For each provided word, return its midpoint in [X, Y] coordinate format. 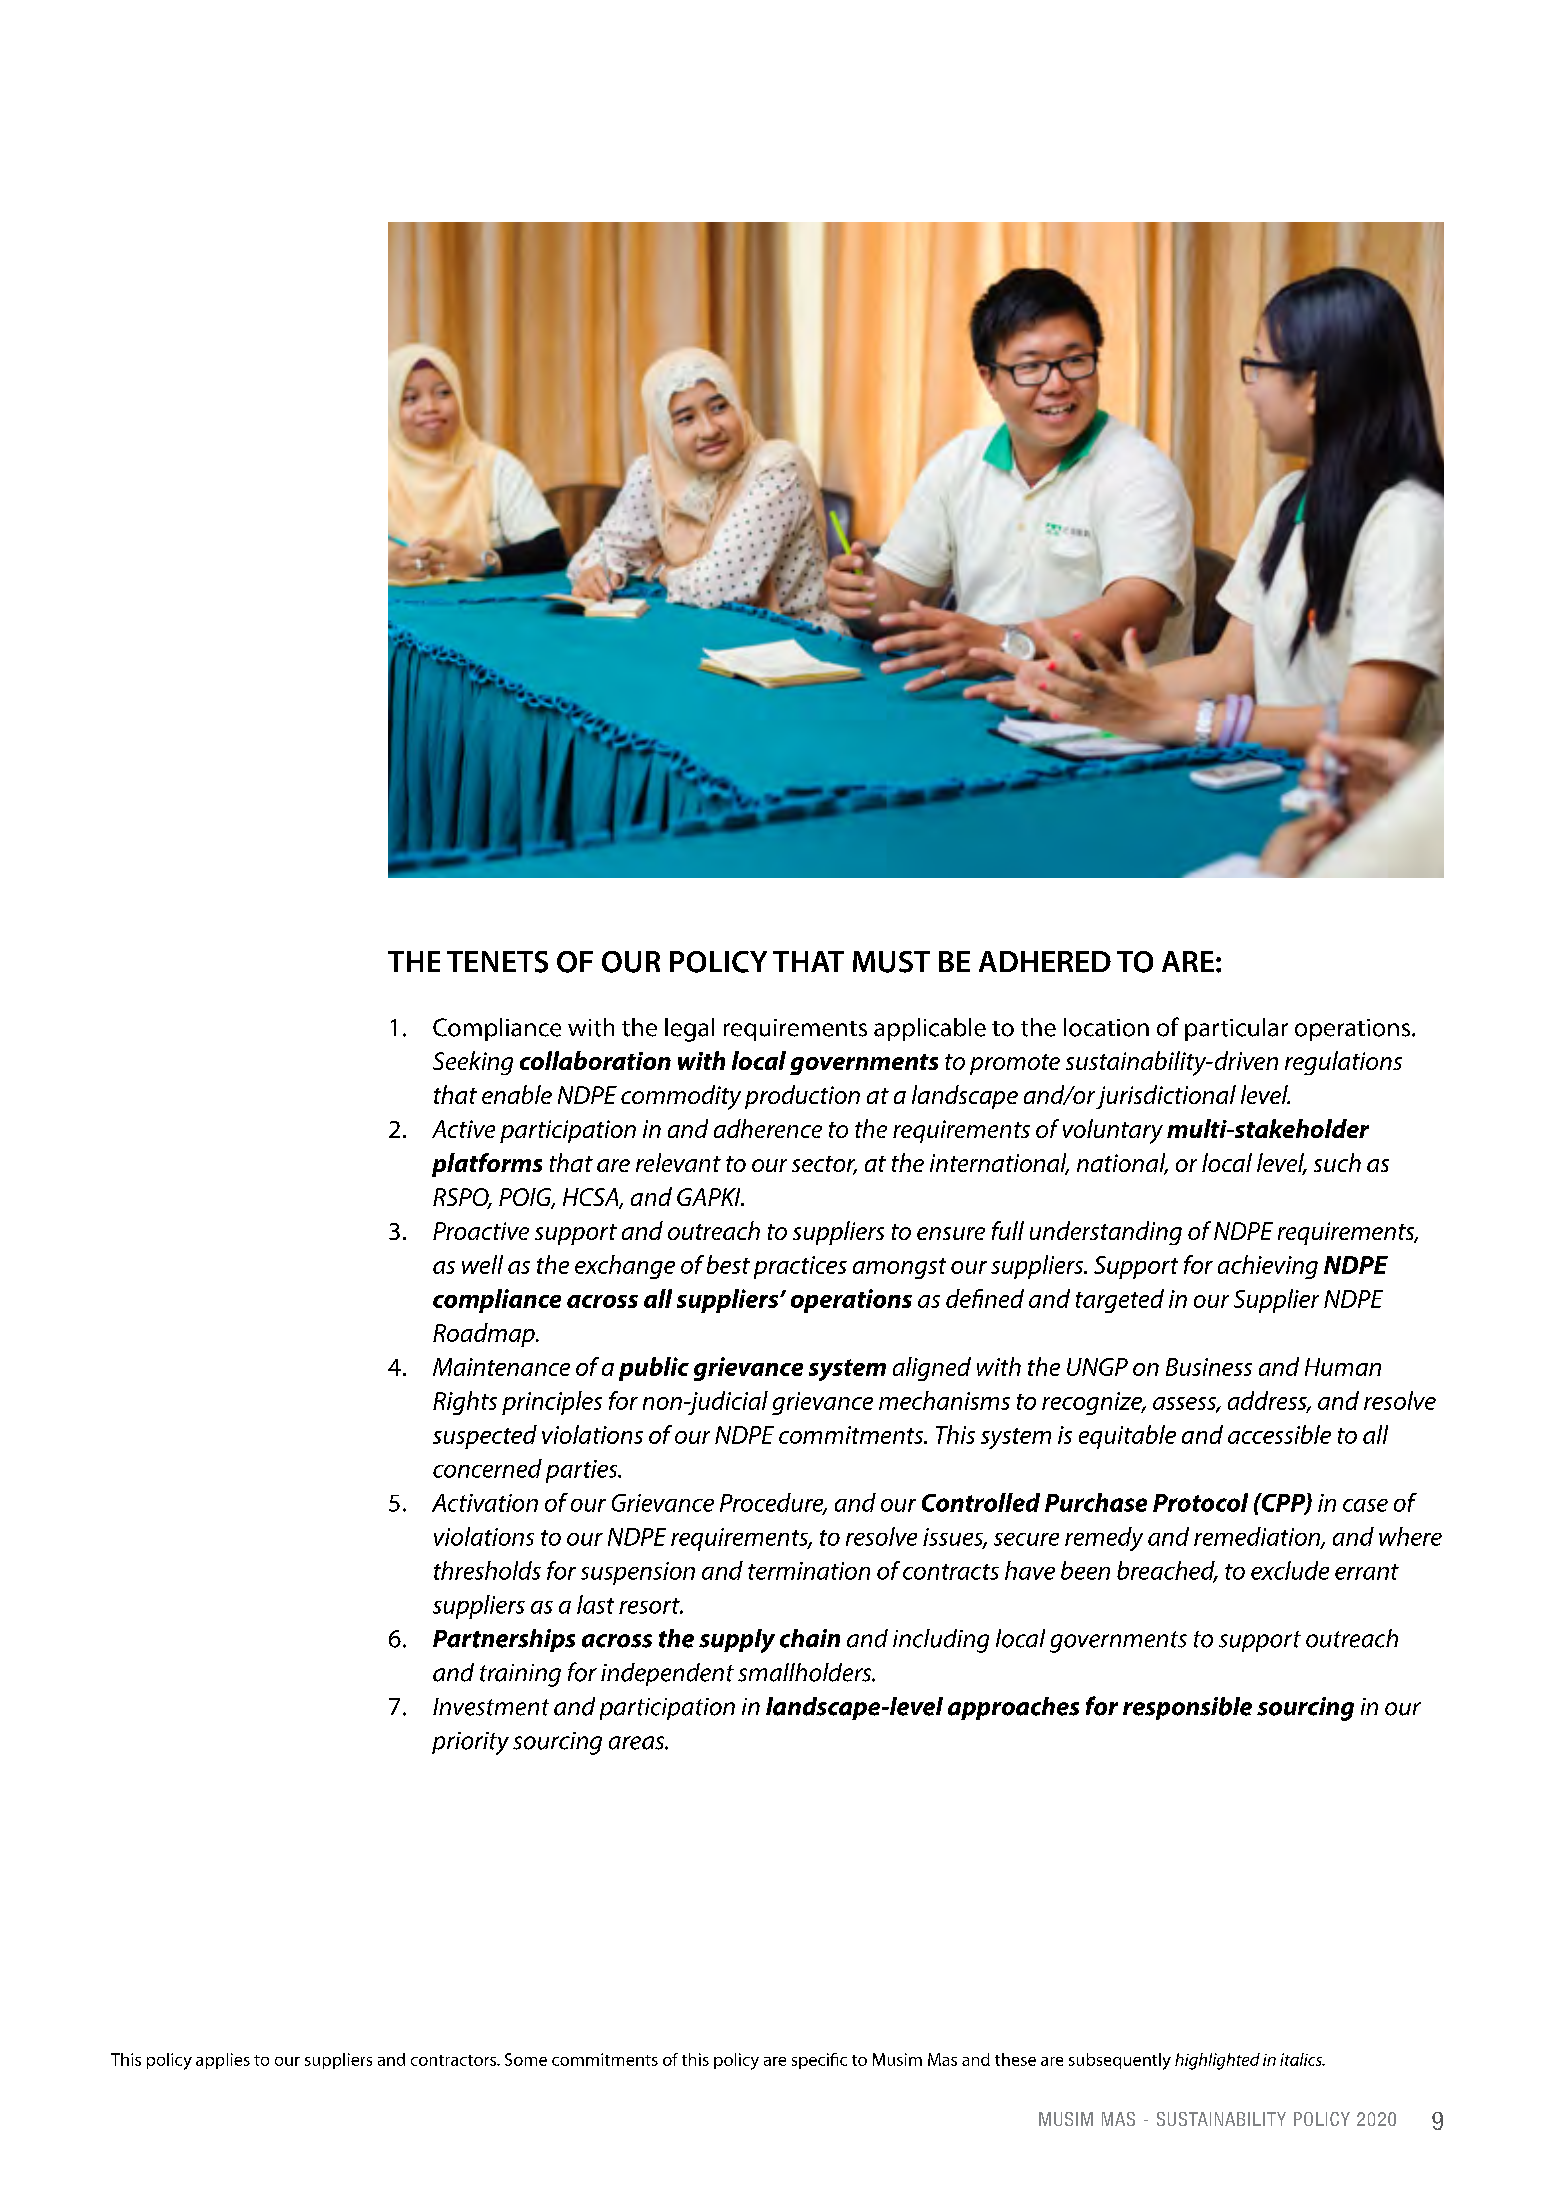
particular [1236, 1029]
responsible [1187, 1708]
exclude [1290, 1570]
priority [470, 1743]
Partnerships [504, 1640]
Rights [465, 1403]
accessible [1279, 1434]
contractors [454, 2060]
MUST [891, 962]
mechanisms [944, 1400]
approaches [1013, 1708]
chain [810, 1638]
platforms [487, 1165]
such [1337, 1162]
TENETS [497, 962]
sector [824, 1165]
